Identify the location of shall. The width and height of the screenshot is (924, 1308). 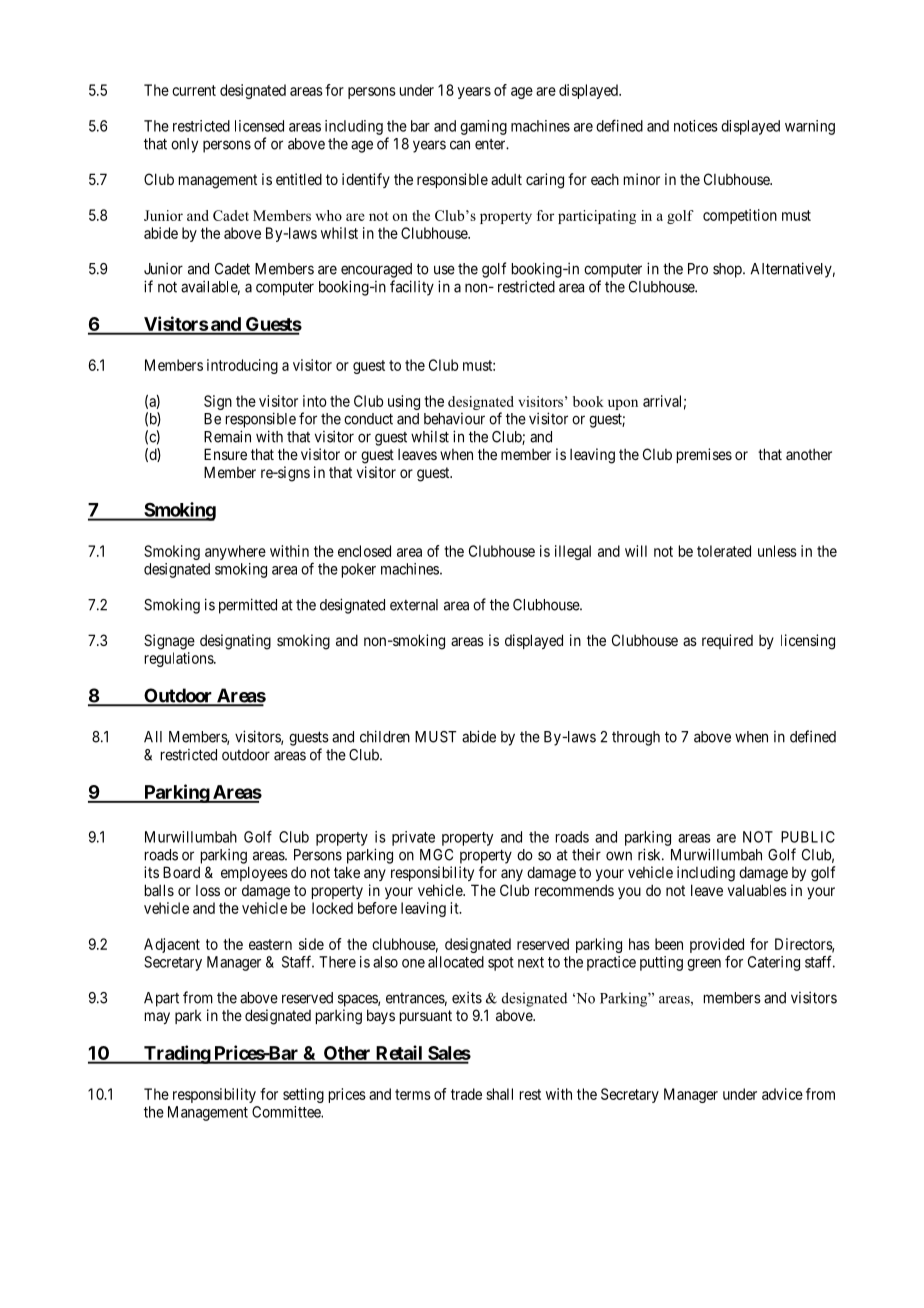
(499, 1094).
